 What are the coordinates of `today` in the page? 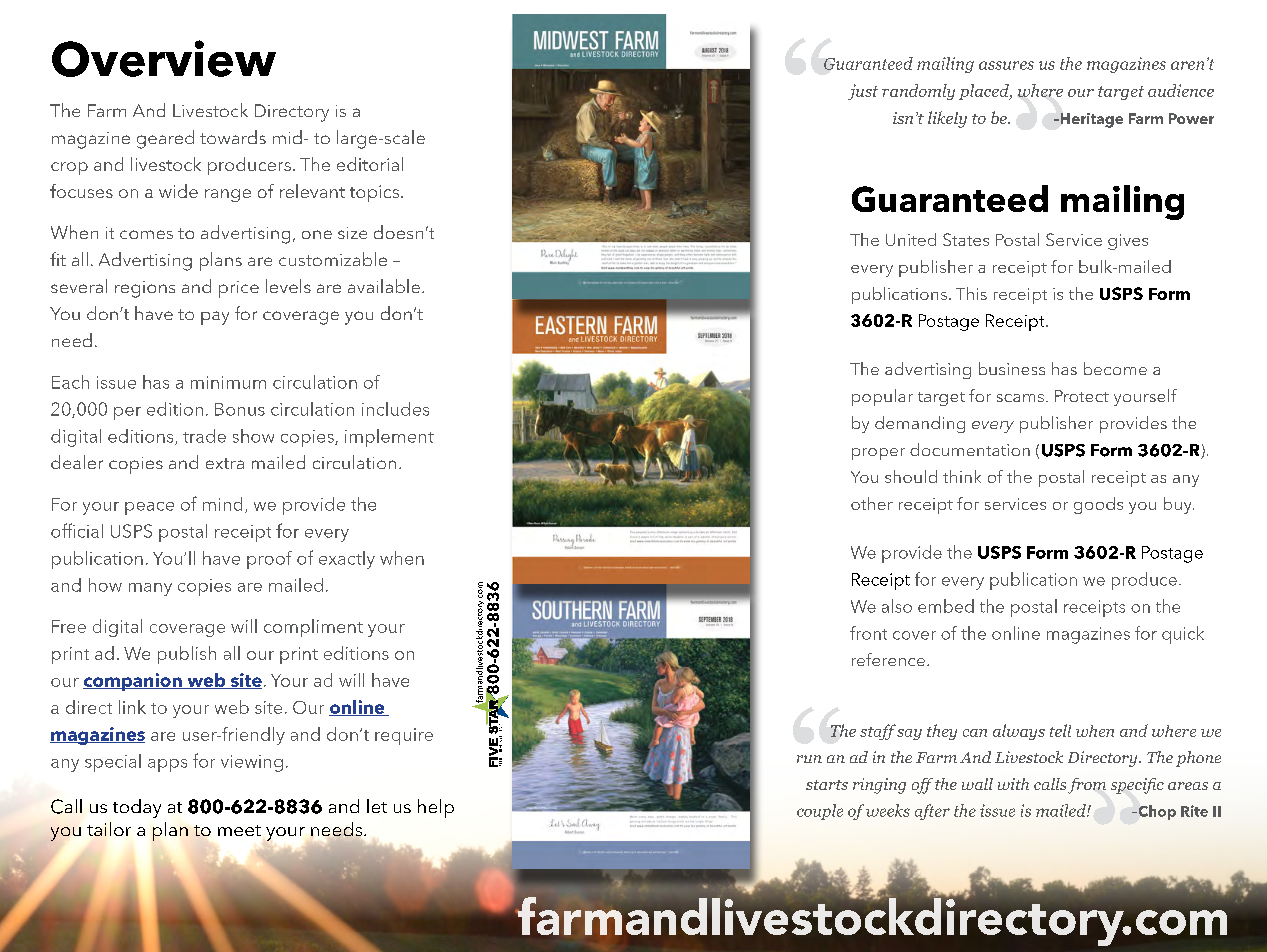 It's located at (137, 808).
